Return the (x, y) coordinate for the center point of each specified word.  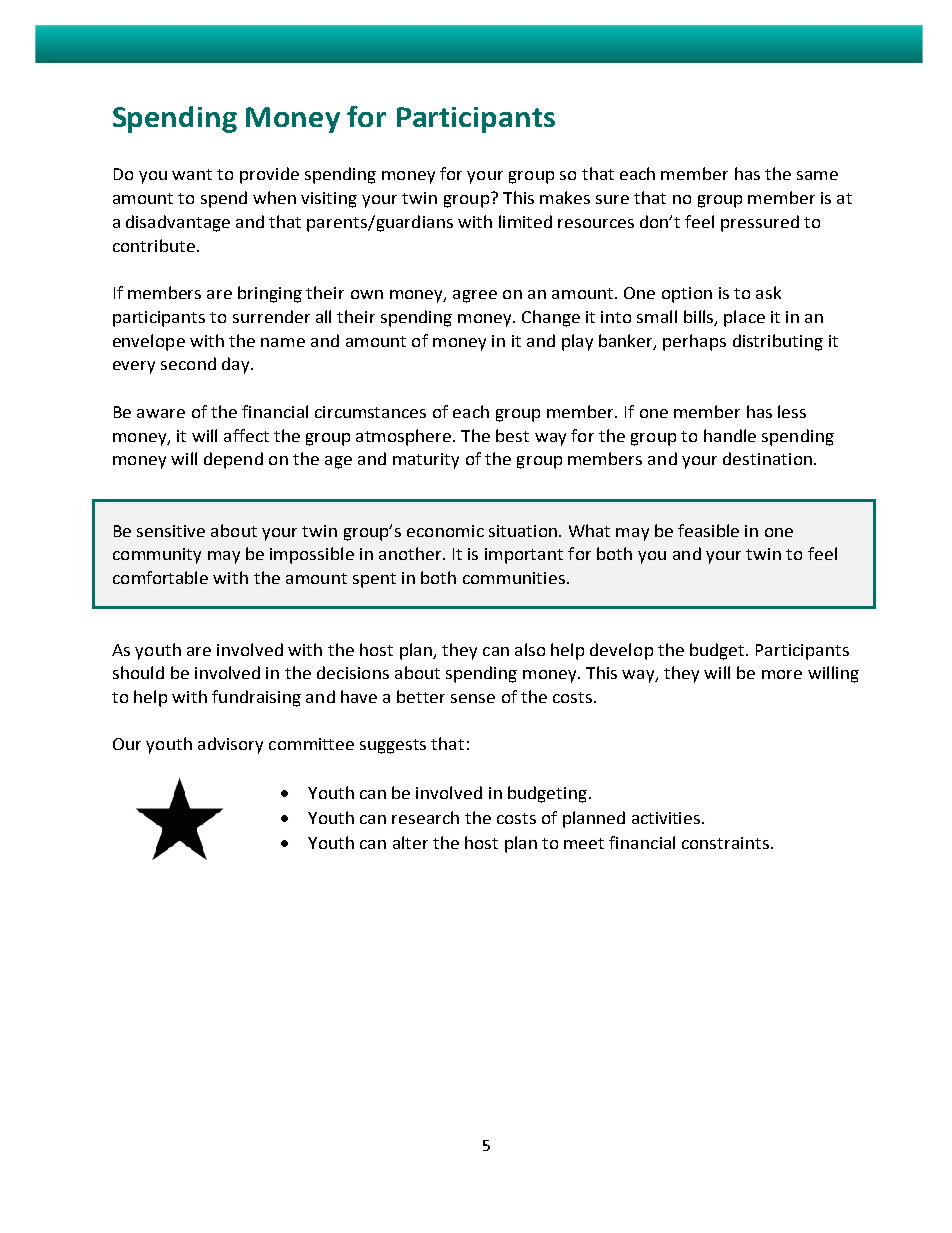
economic (445, 531)
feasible (708, 530)
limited (525, 221)
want (192, 174)
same (817, 175)
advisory (230, 745)
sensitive (171, 531)
